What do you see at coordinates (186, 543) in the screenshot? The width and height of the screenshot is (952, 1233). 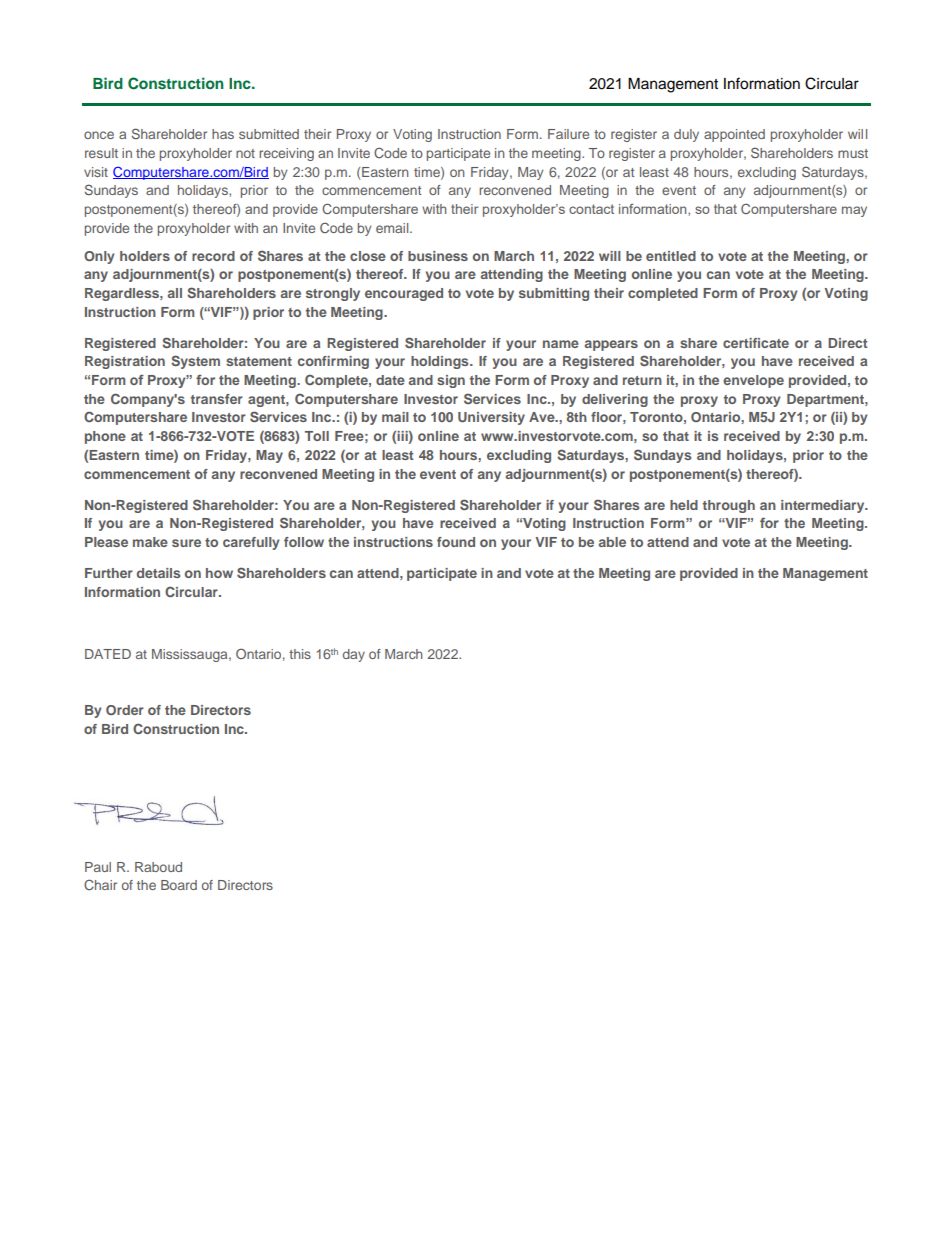 I see `sure` at bounding box center [186, 543].
